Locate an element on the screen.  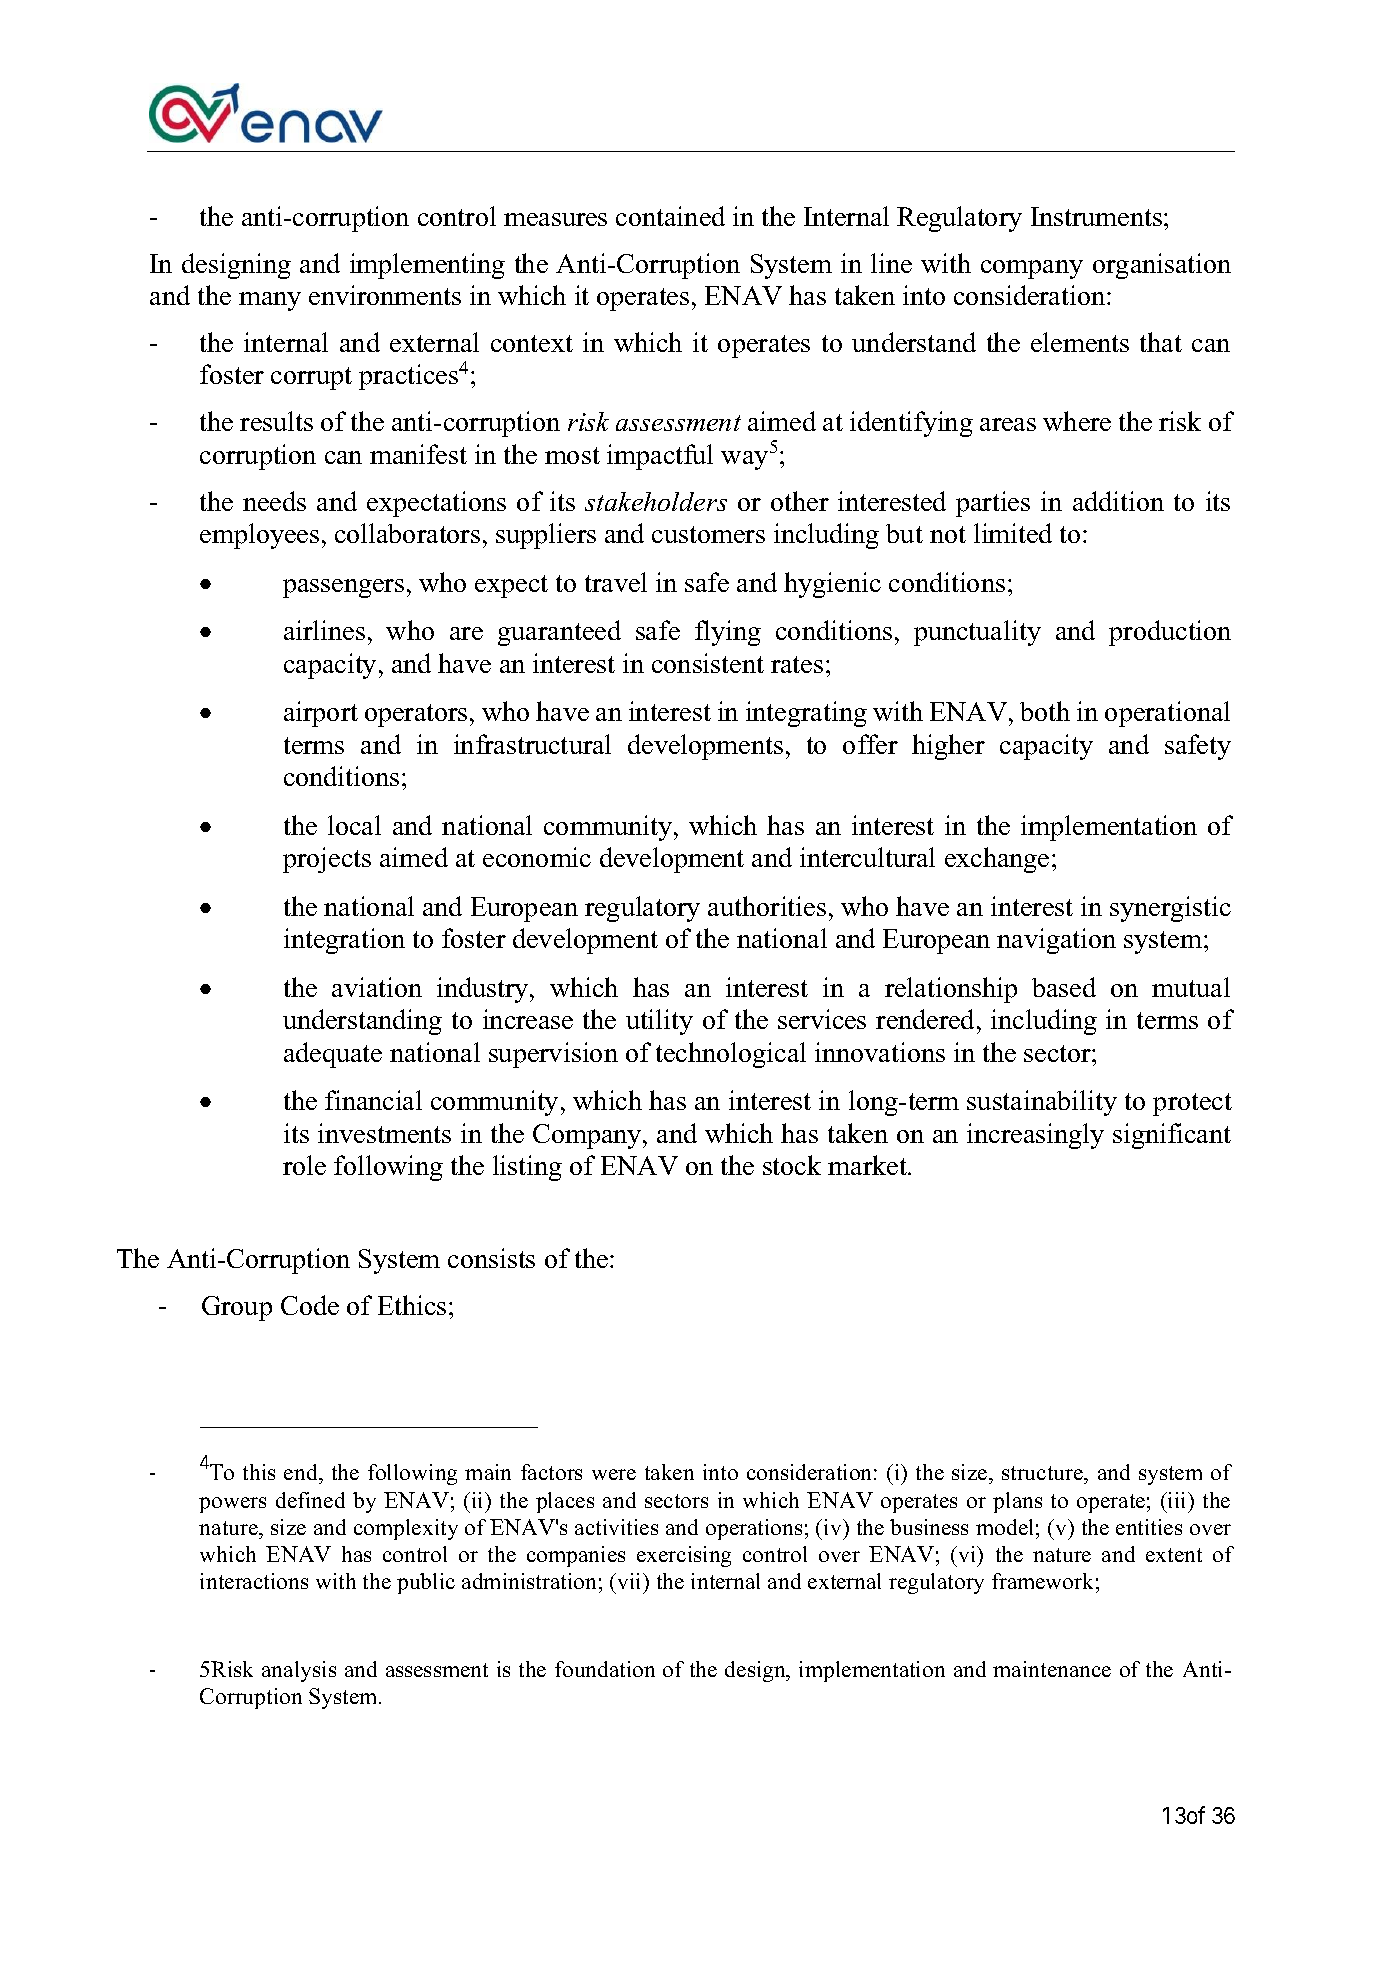
environments is located at coordinates (385, 295).
